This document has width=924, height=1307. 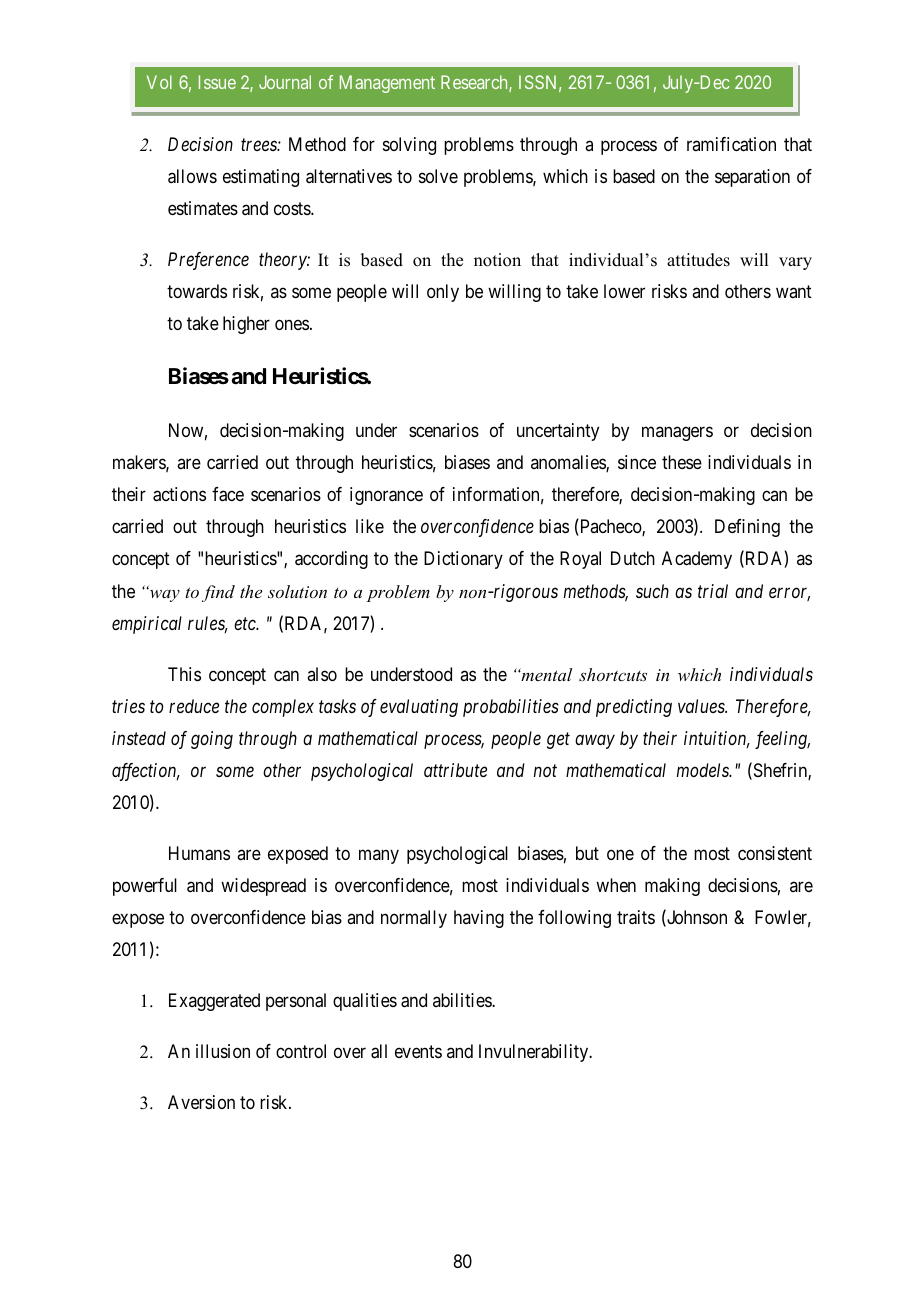 I want to click on Humans, so click(x=199, y=853).
